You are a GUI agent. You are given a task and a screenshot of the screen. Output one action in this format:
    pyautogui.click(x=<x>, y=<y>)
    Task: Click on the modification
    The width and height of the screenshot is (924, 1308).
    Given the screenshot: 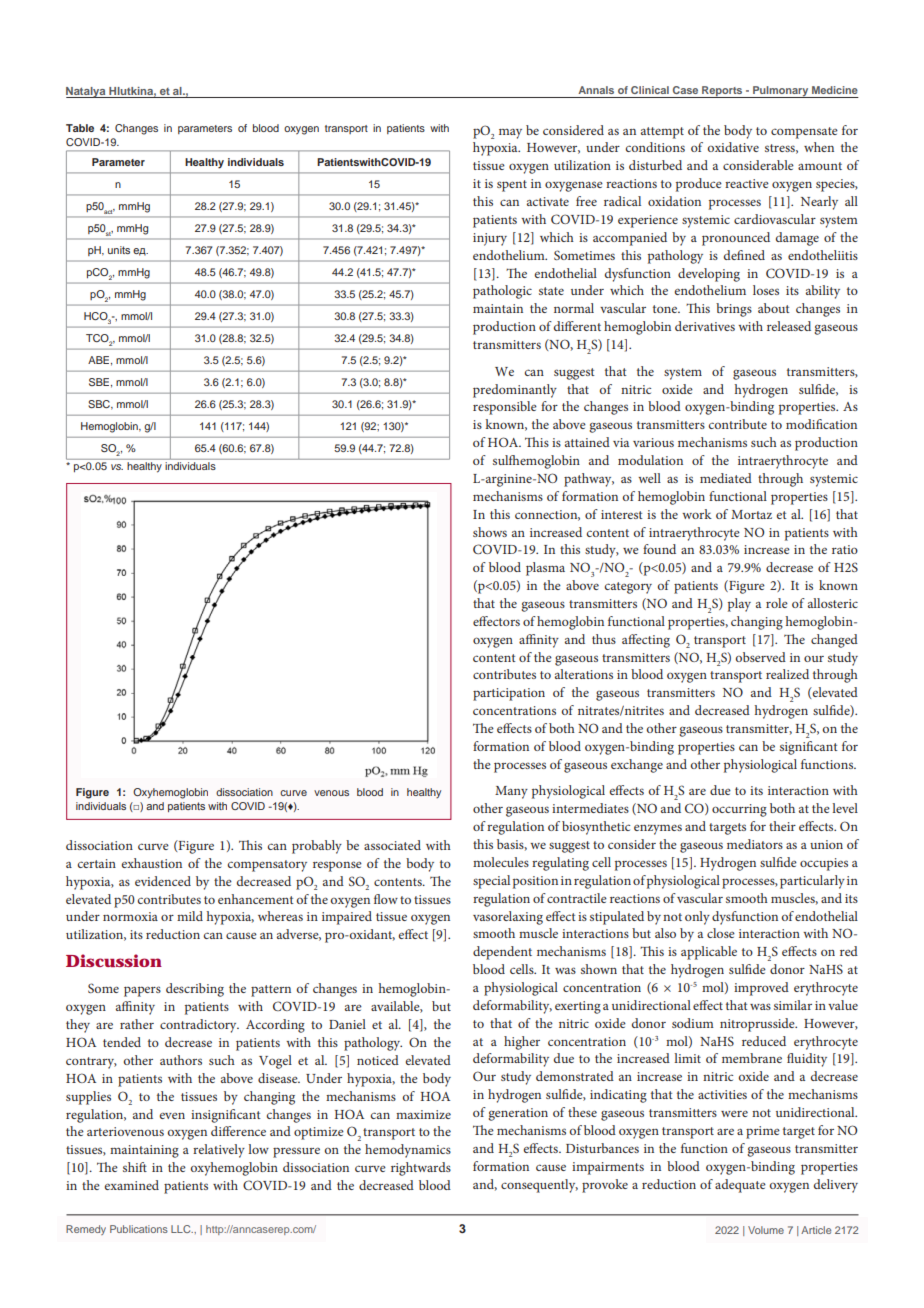 What is the action you would take?
    pyautogui.click(x=821, y=424)
